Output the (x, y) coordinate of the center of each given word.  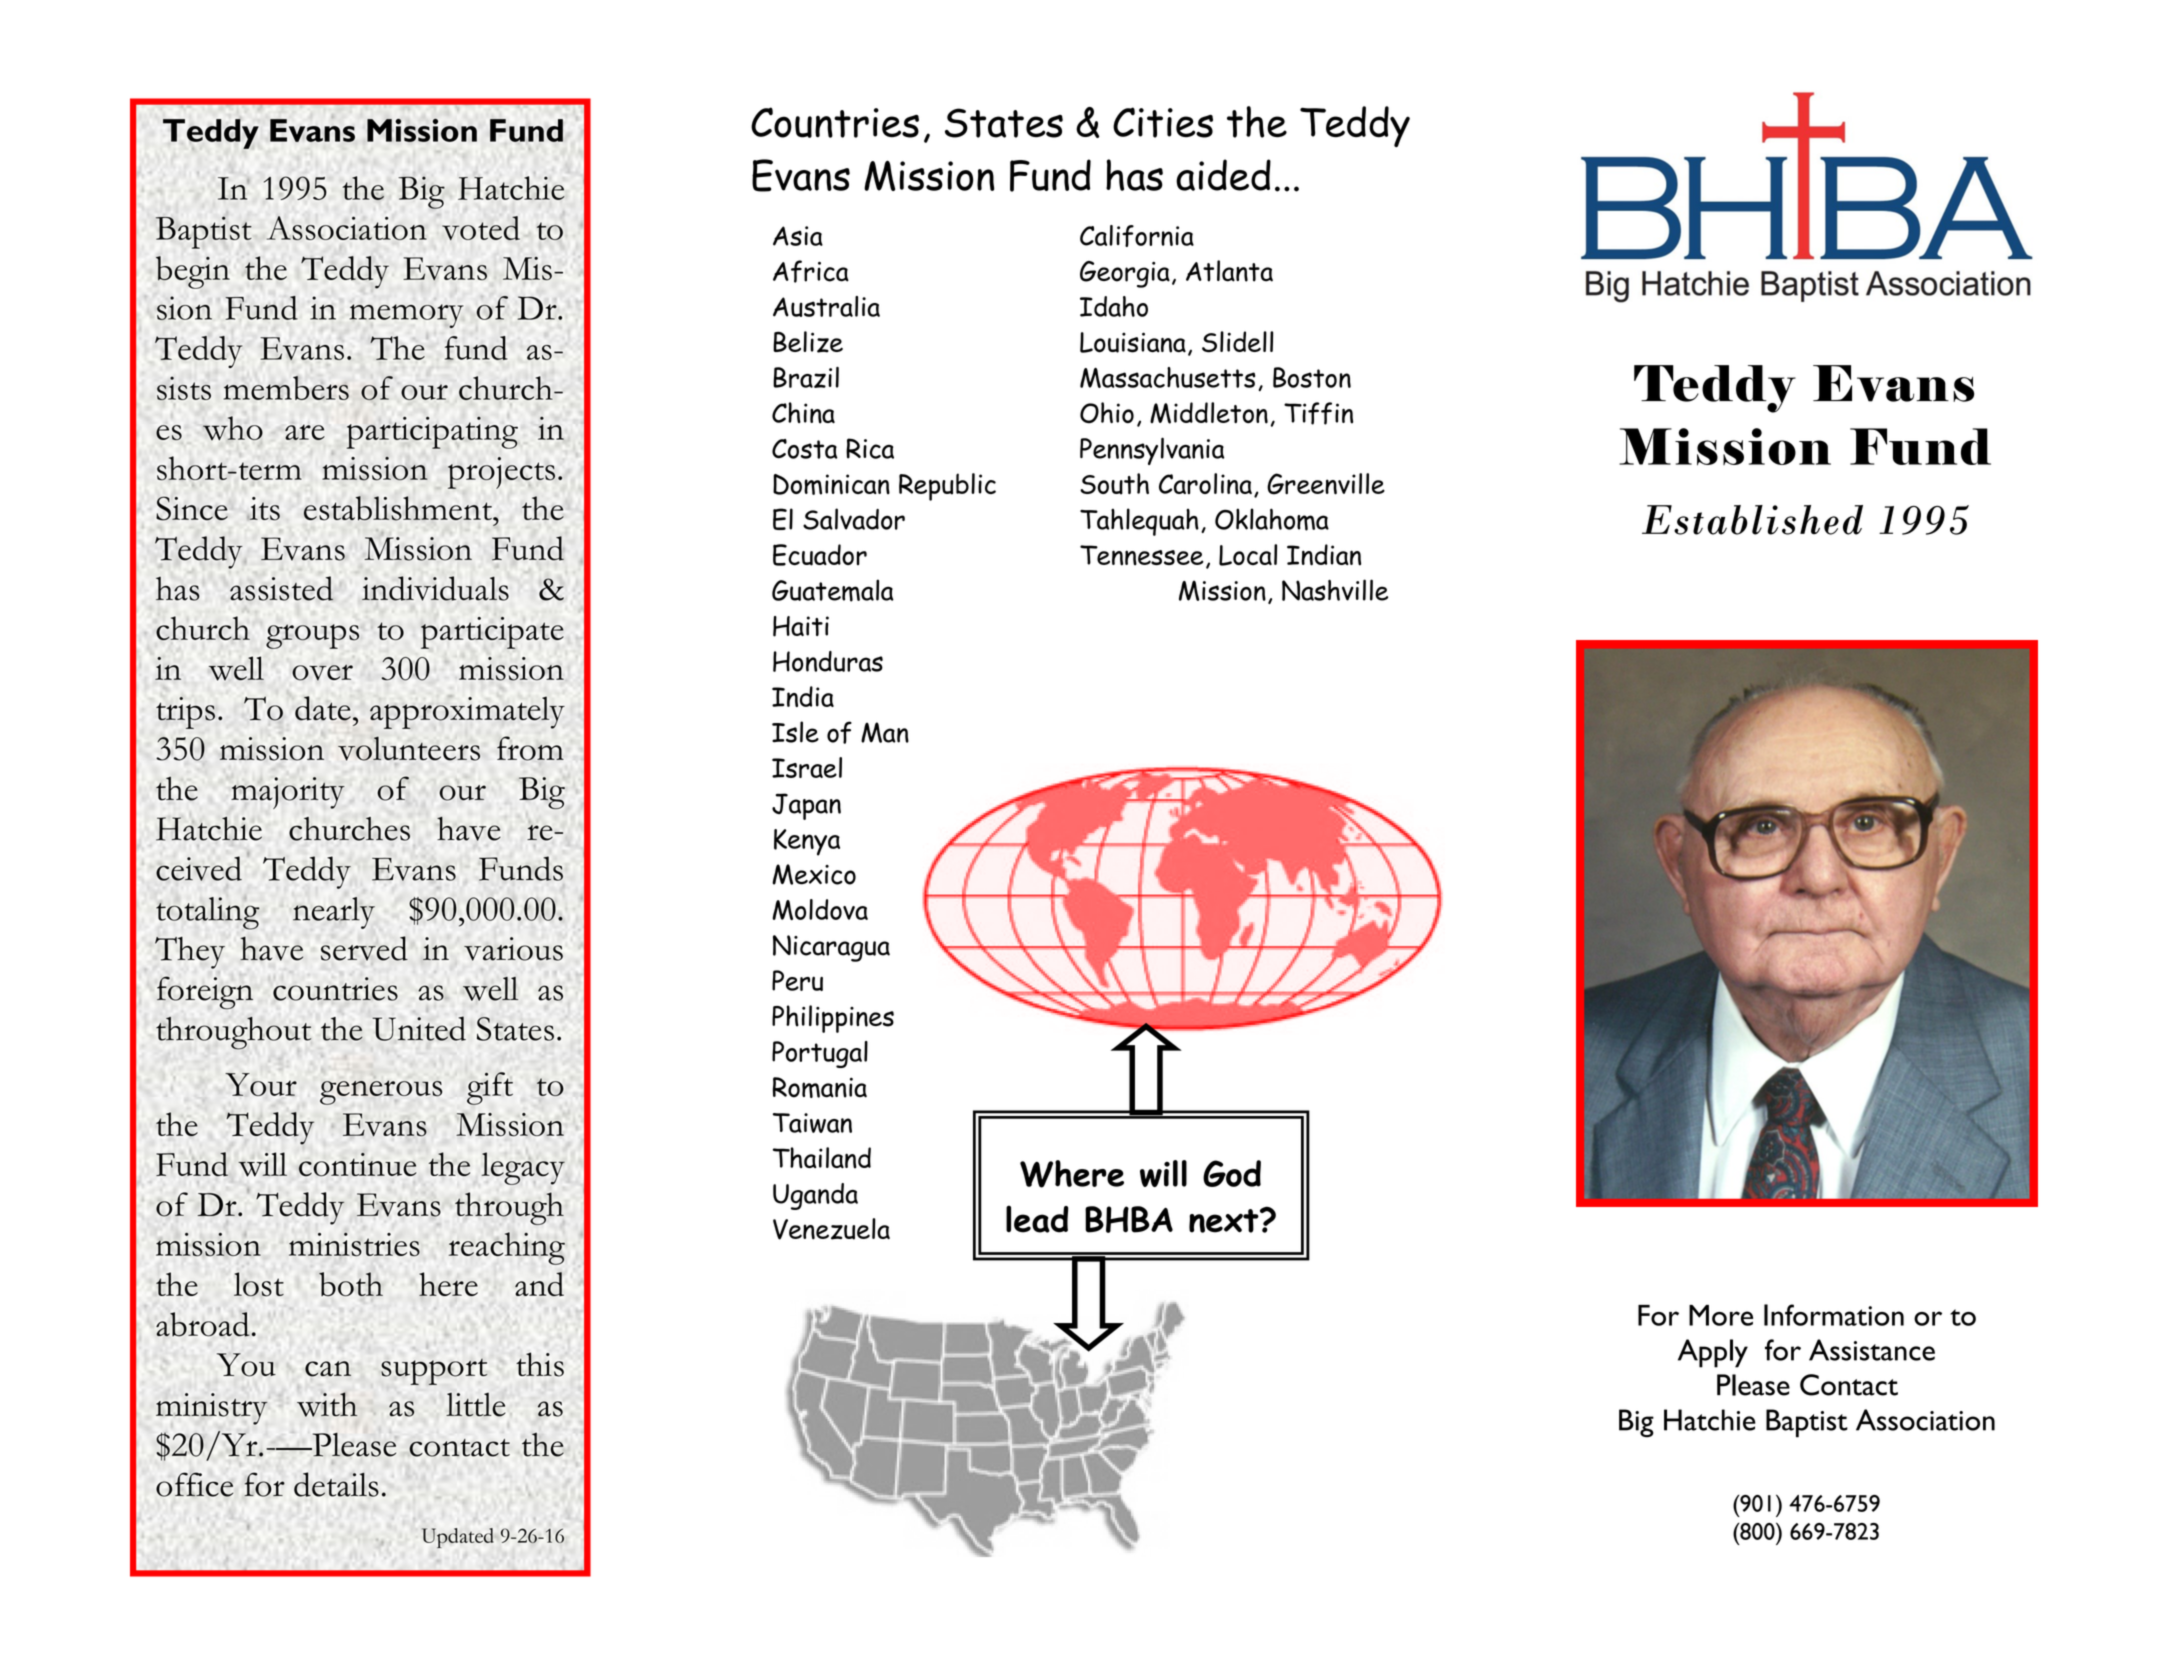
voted (481, 228)
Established (1752, 520)
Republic (947, 487)
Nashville (1335, 590)
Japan (806, 806)
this (540, 1364)
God (1232, 1173)
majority (288, 793)
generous (381, 1092)
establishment (399, 508)
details (336, 1484)
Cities (1163, 122)
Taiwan (812, 1123)
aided (1223, 175)
